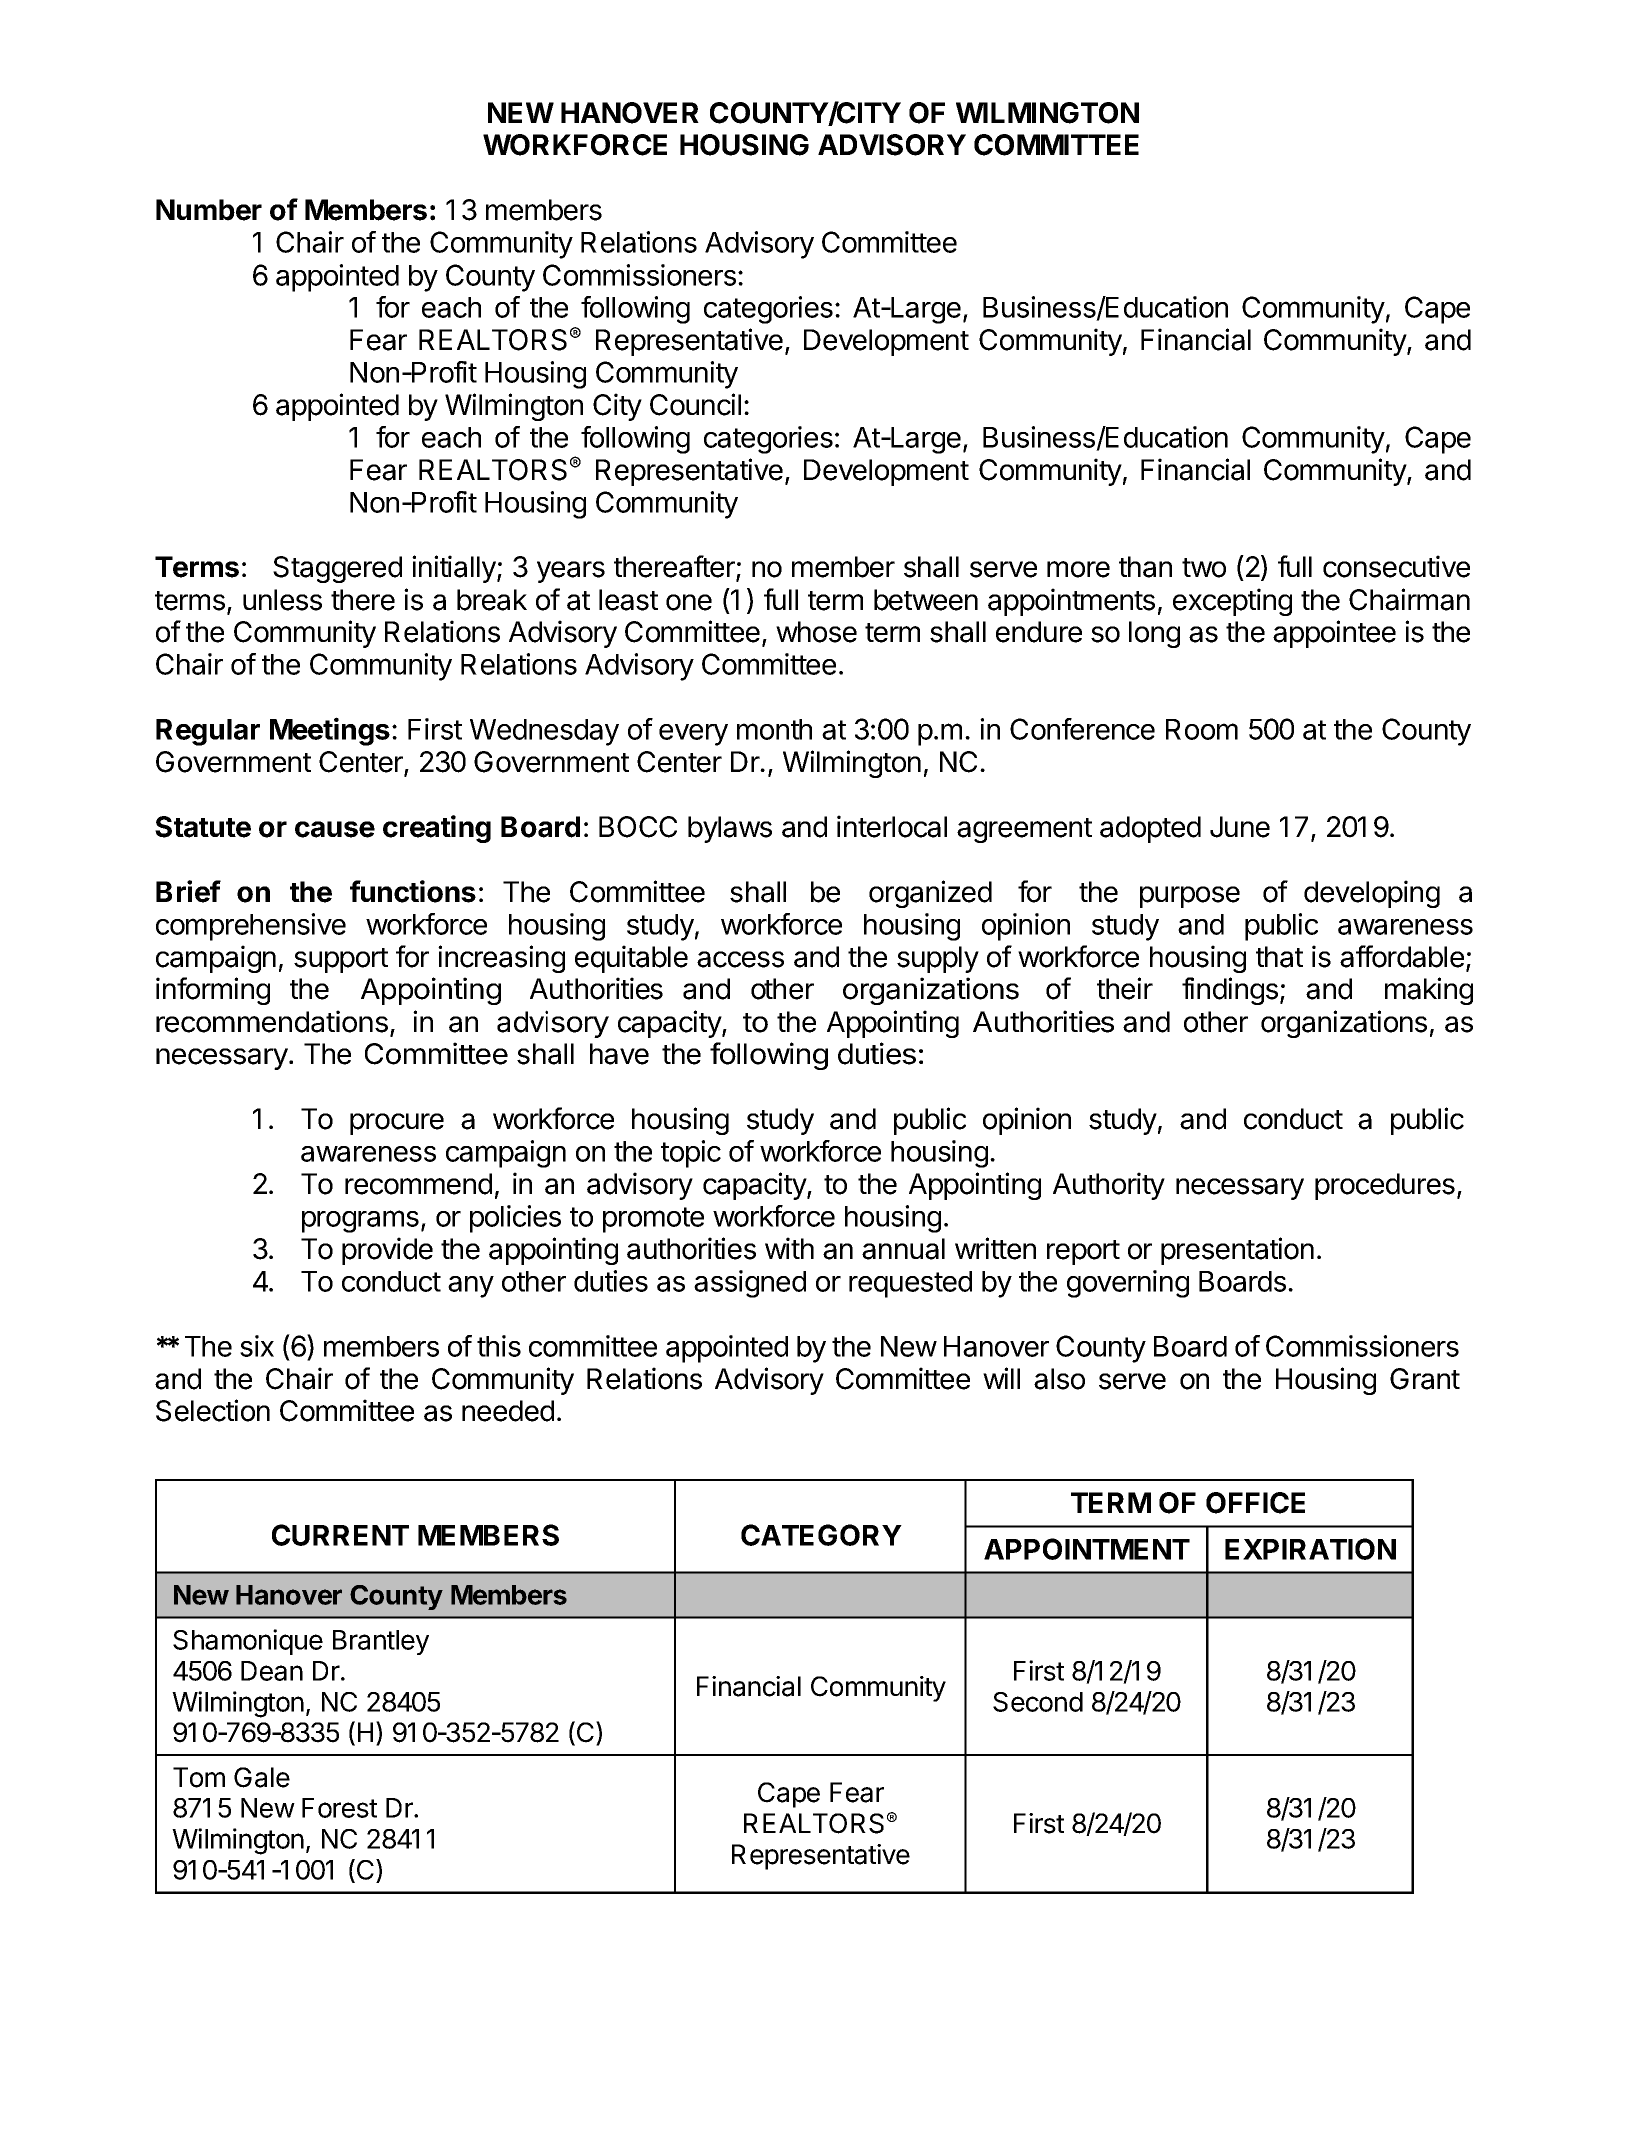  Describe the element at coordinates (341, 960) in the screenshot. I see `support` at that location.
